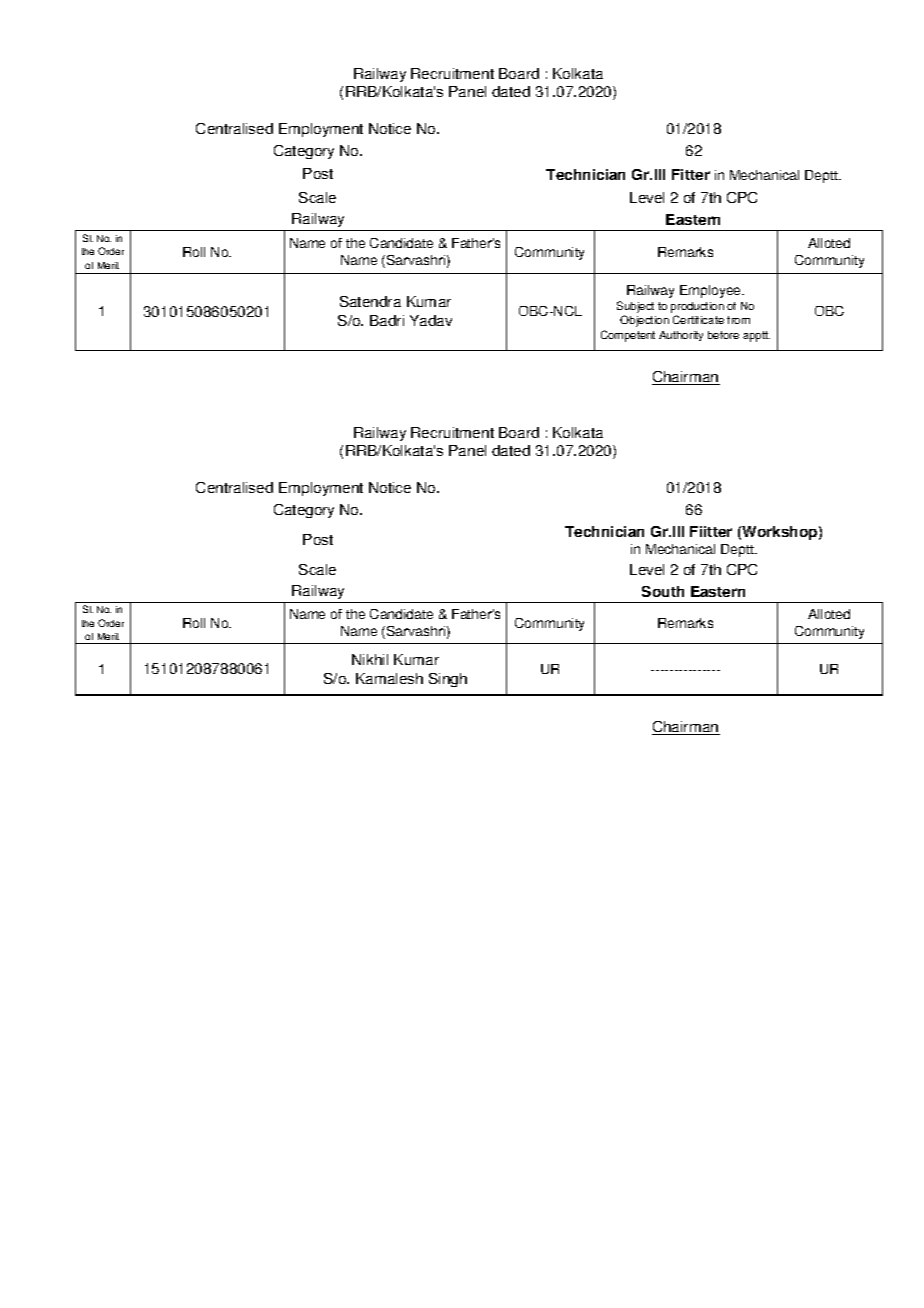  Describe the element at coordinates (370, 659) in the page. I see `Nikhil` at that location.
